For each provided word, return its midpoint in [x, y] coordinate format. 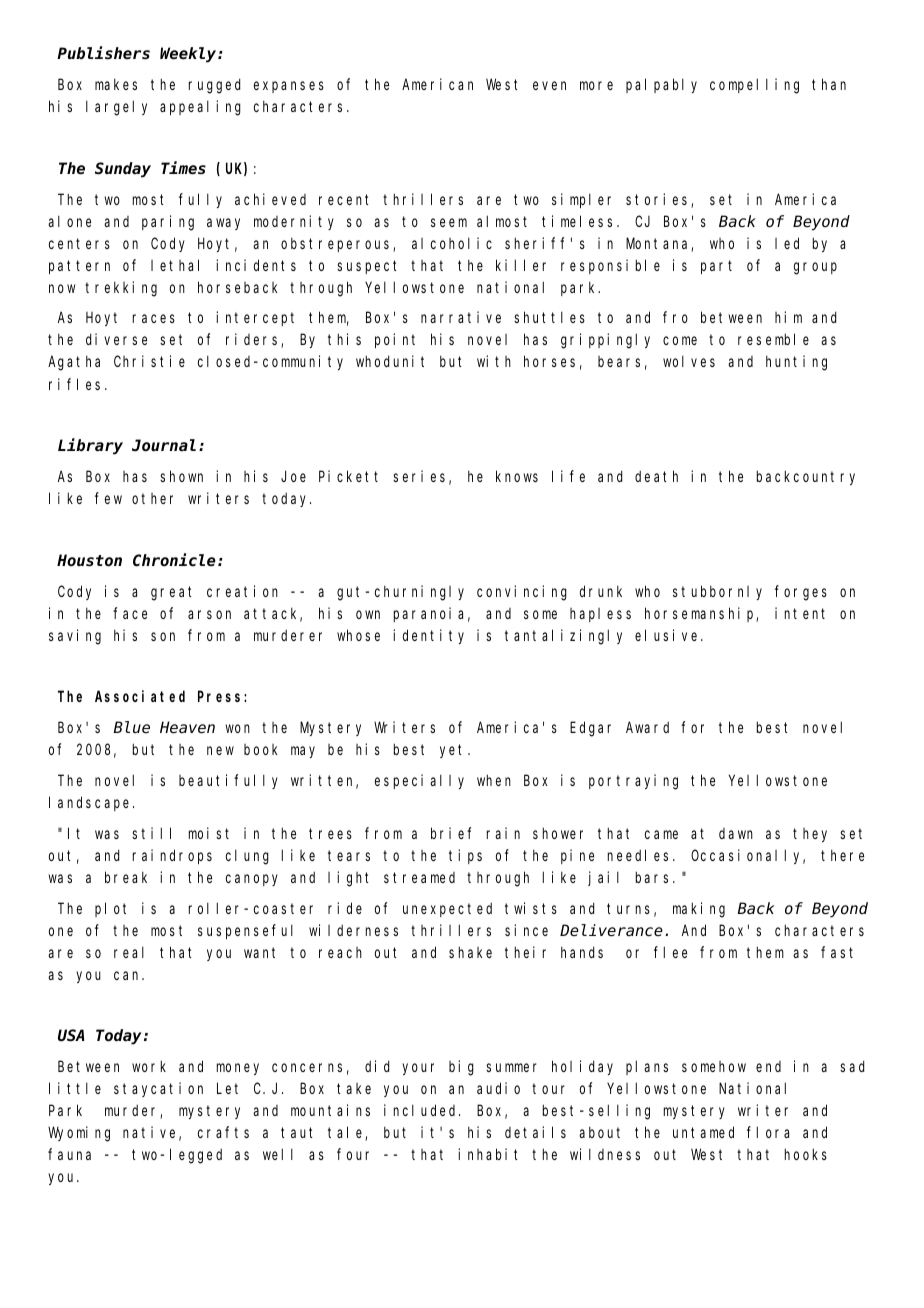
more [596, 85]
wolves [689, 361]
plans [647, 1067]
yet [454, 751]
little [75, 1088]
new [220, 750]
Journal [164, 445]
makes [116, 84]
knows [517, 476]
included [422, 1110]
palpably [661, 85]
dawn [736, 833]
